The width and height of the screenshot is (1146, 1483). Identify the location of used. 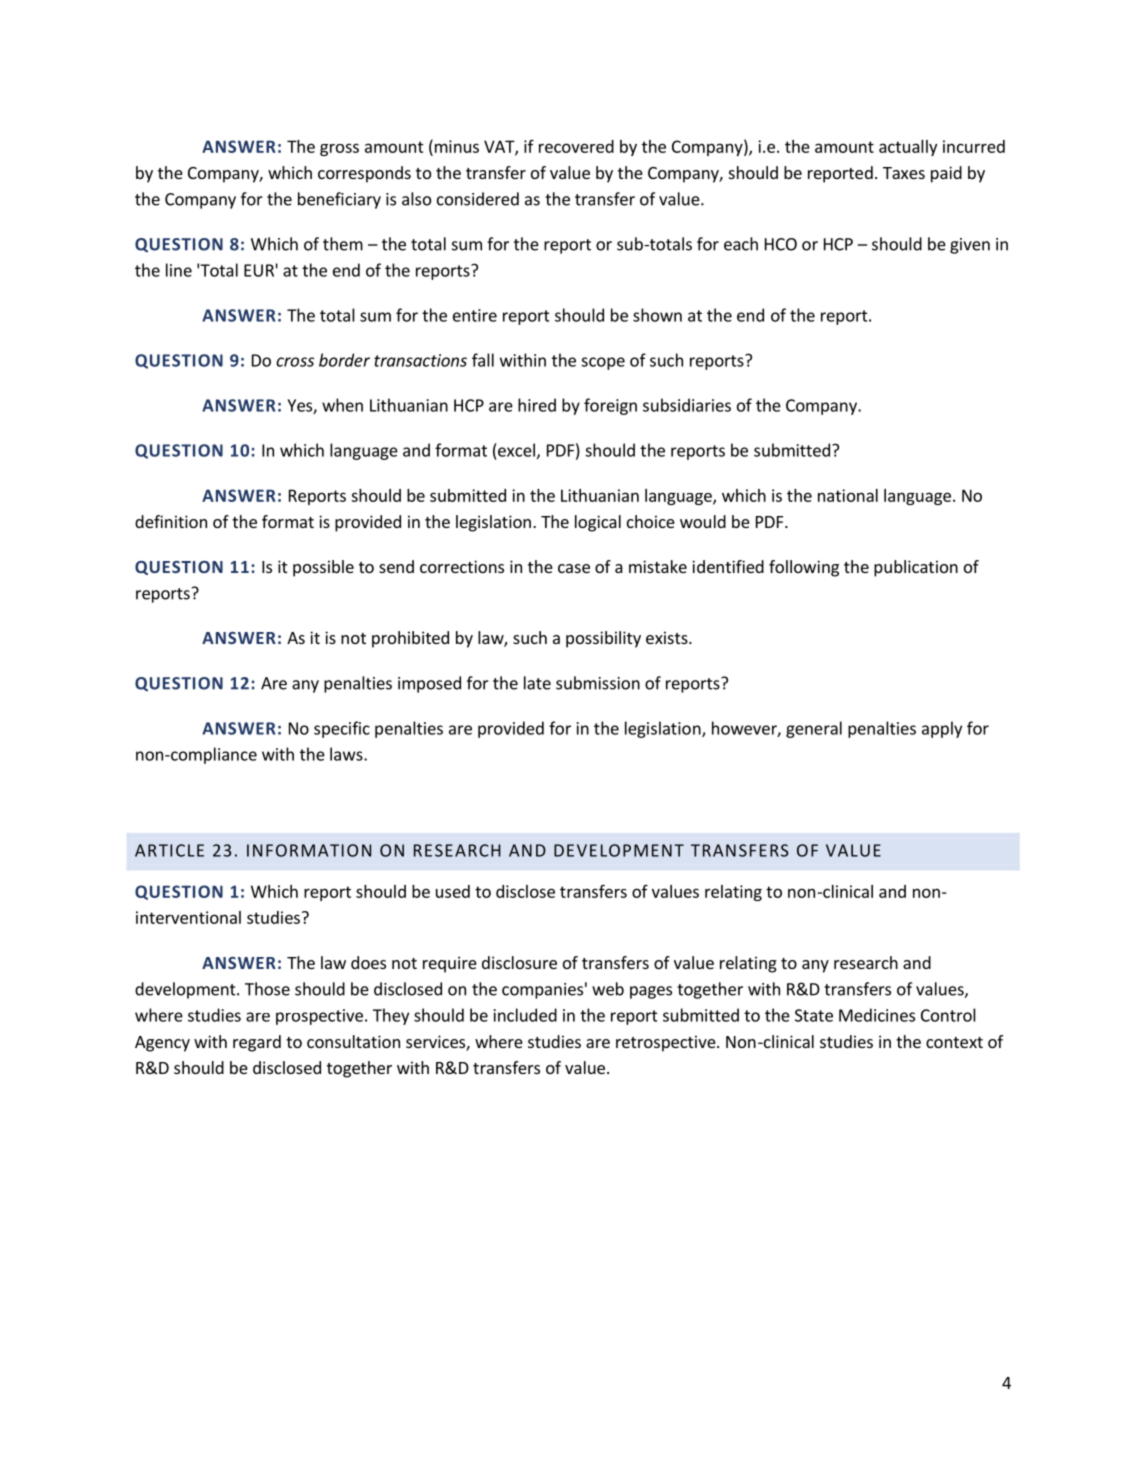
(453, 891).
